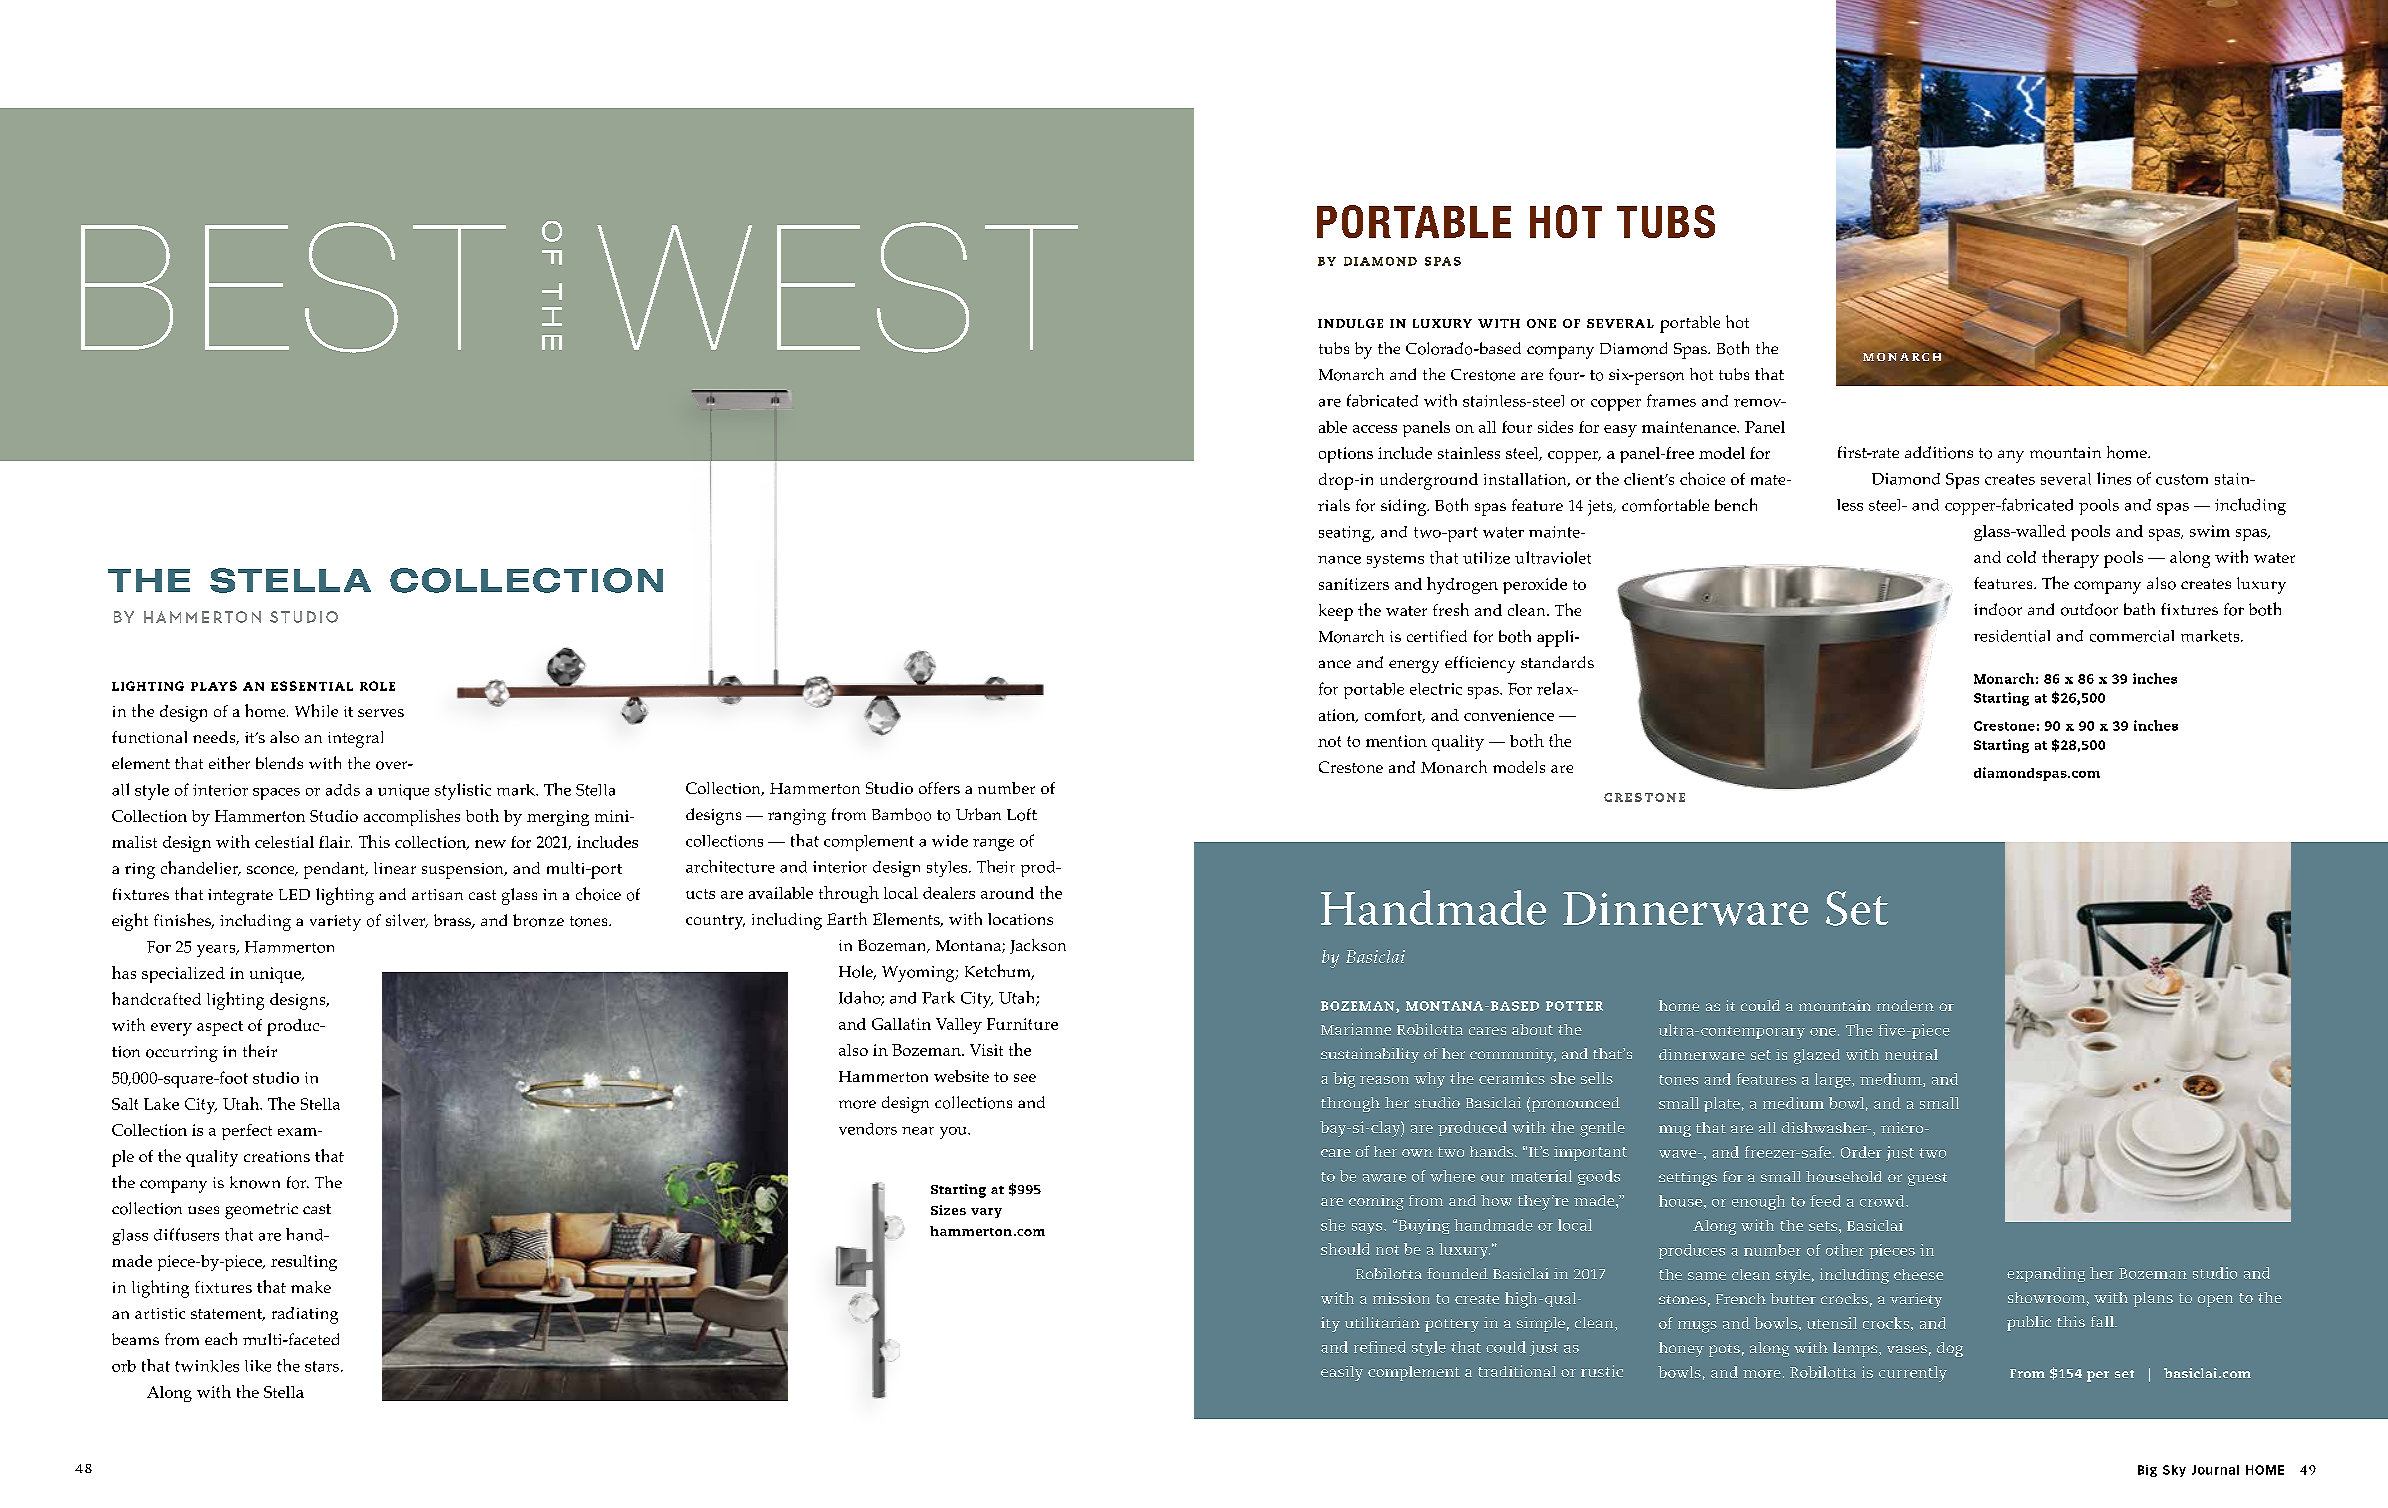  What do you see at coordinates (377, 686) in the page?
I see `role` at bounding box center [377, 686].
